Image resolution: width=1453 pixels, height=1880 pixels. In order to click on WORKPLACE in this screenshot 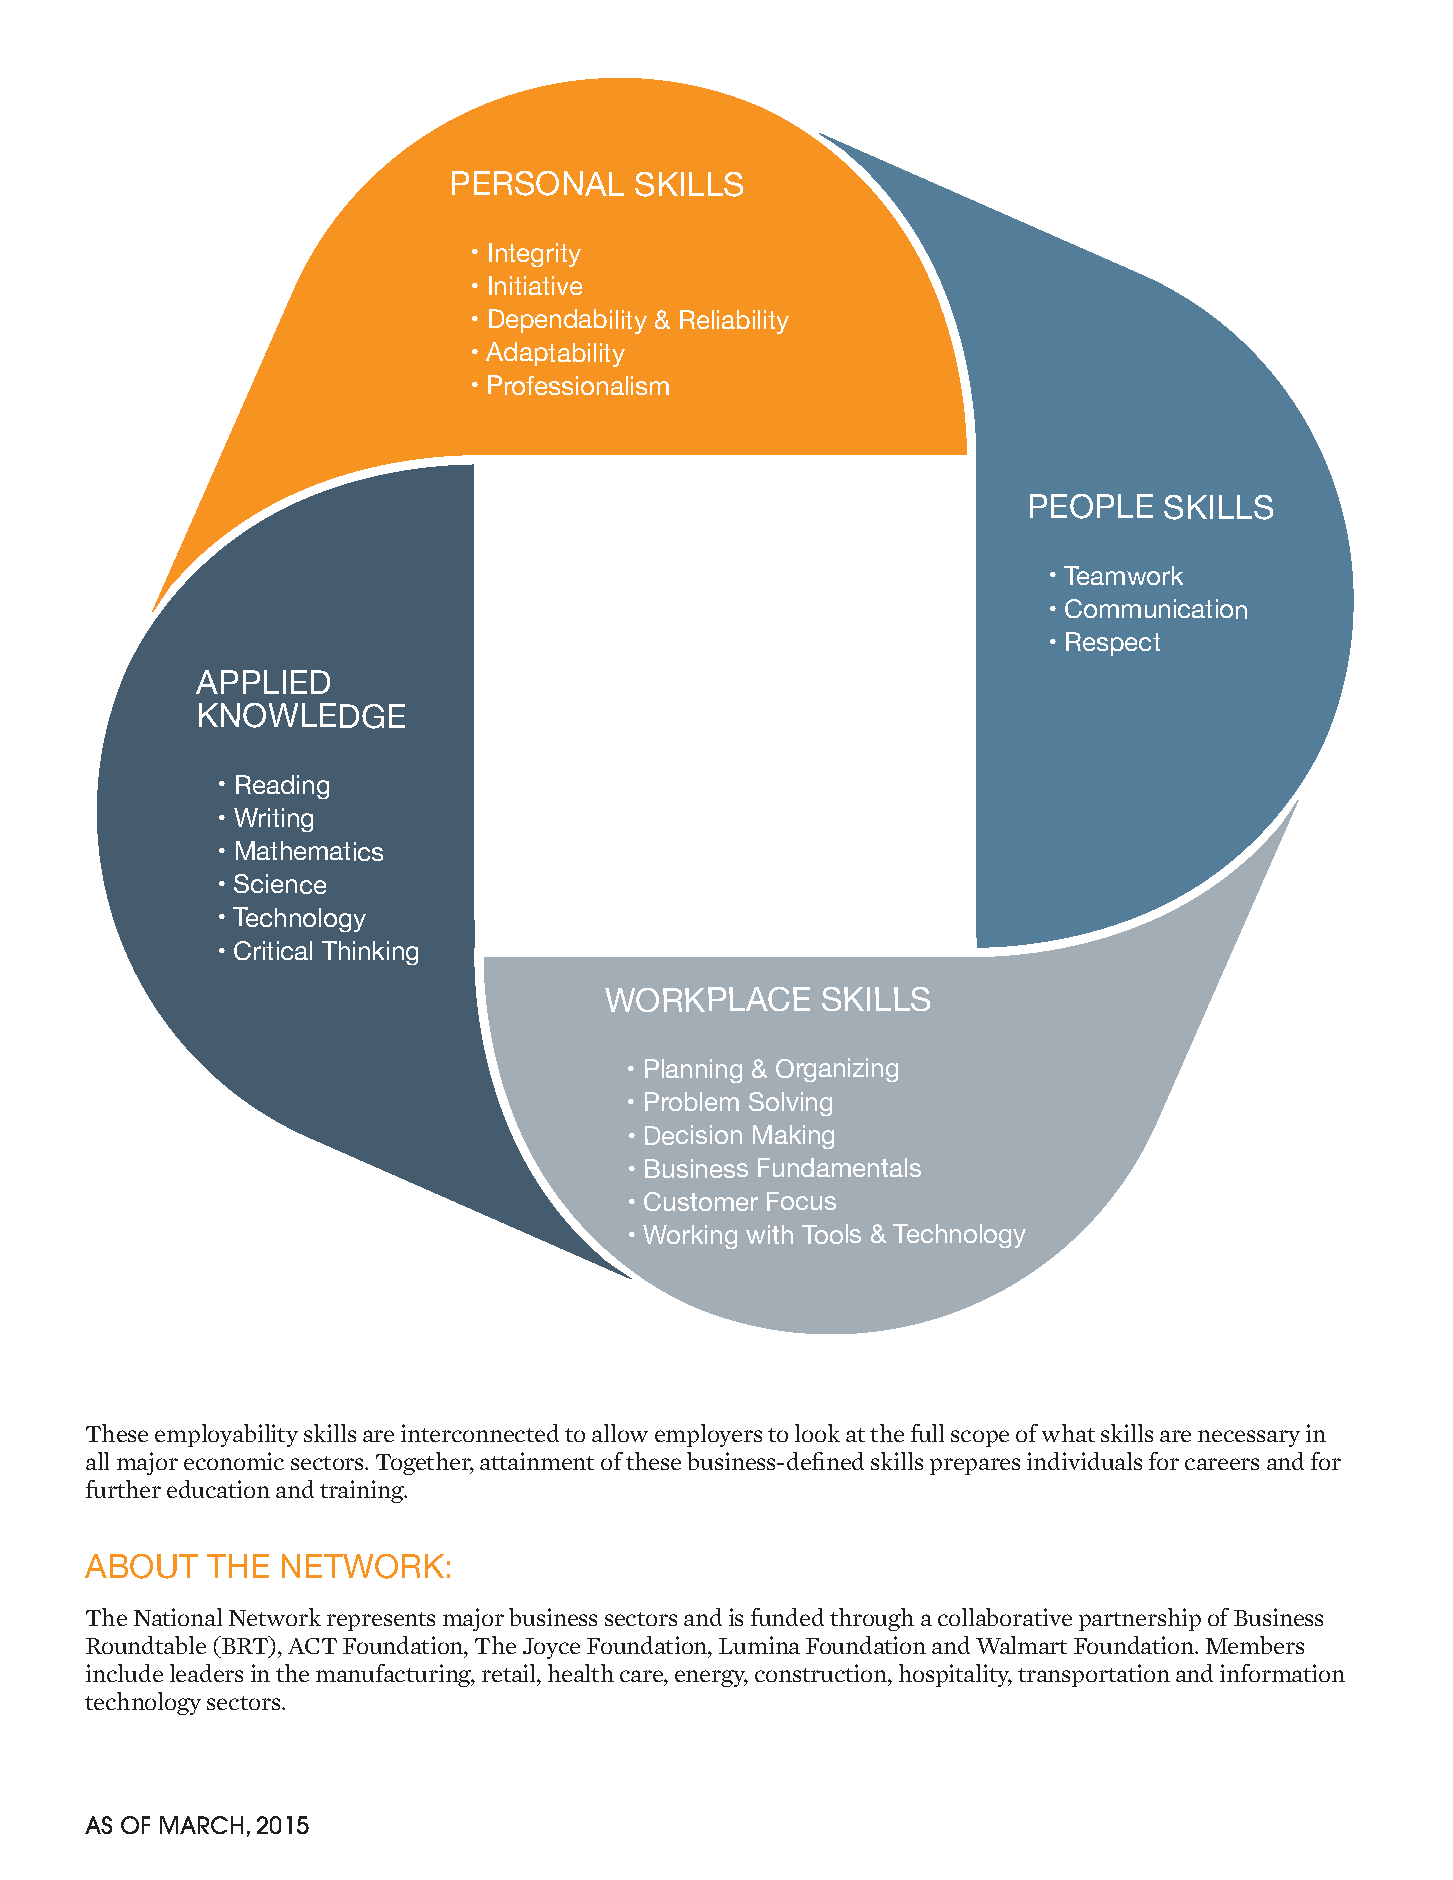, I will do `click(707, 999)`.
